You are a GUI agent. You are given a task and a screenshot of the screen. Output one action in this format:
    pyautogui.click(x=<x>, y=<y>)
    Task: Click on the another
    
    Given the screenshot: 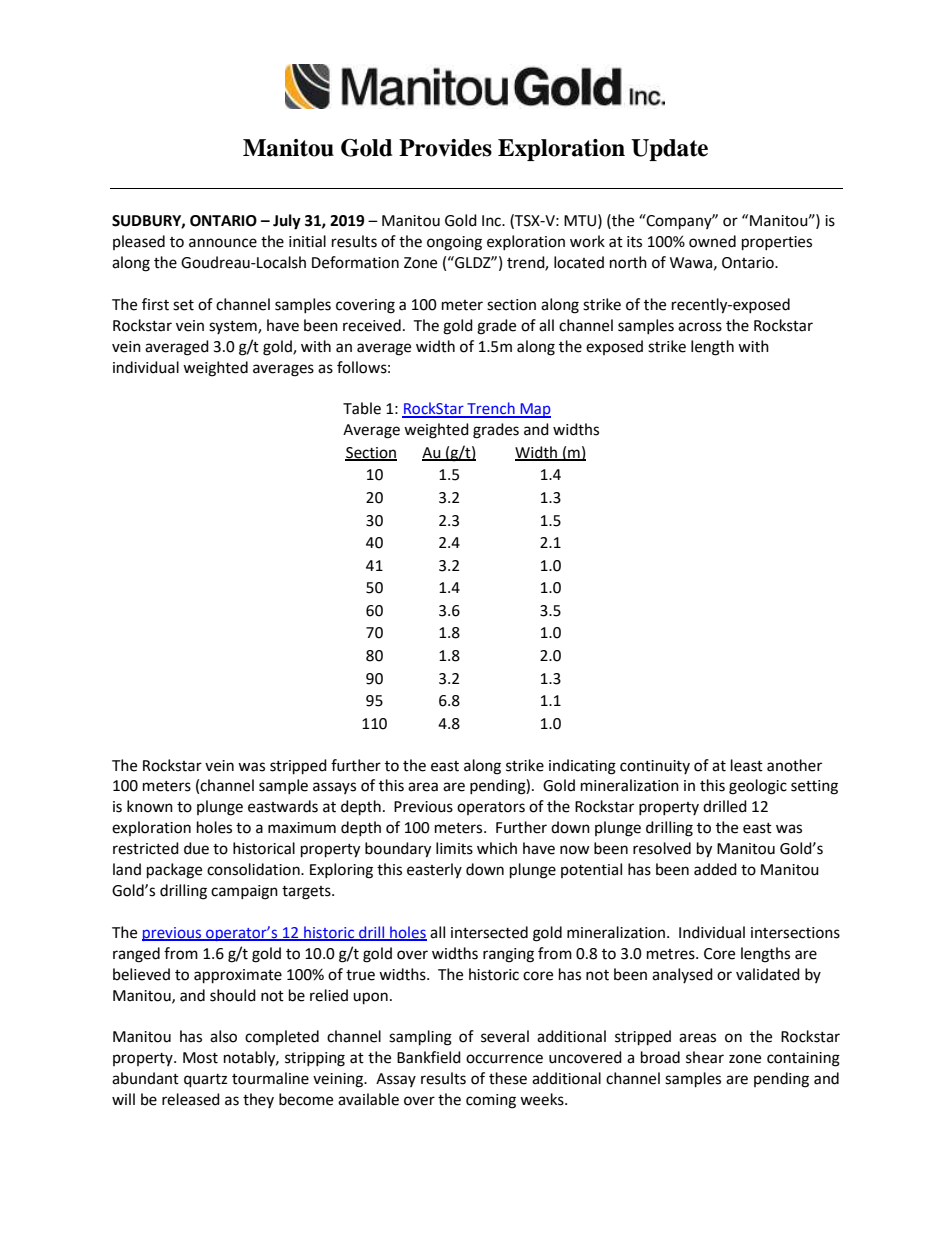 What is the action you would take?
    pyautogui.click(x=794, y=765)
